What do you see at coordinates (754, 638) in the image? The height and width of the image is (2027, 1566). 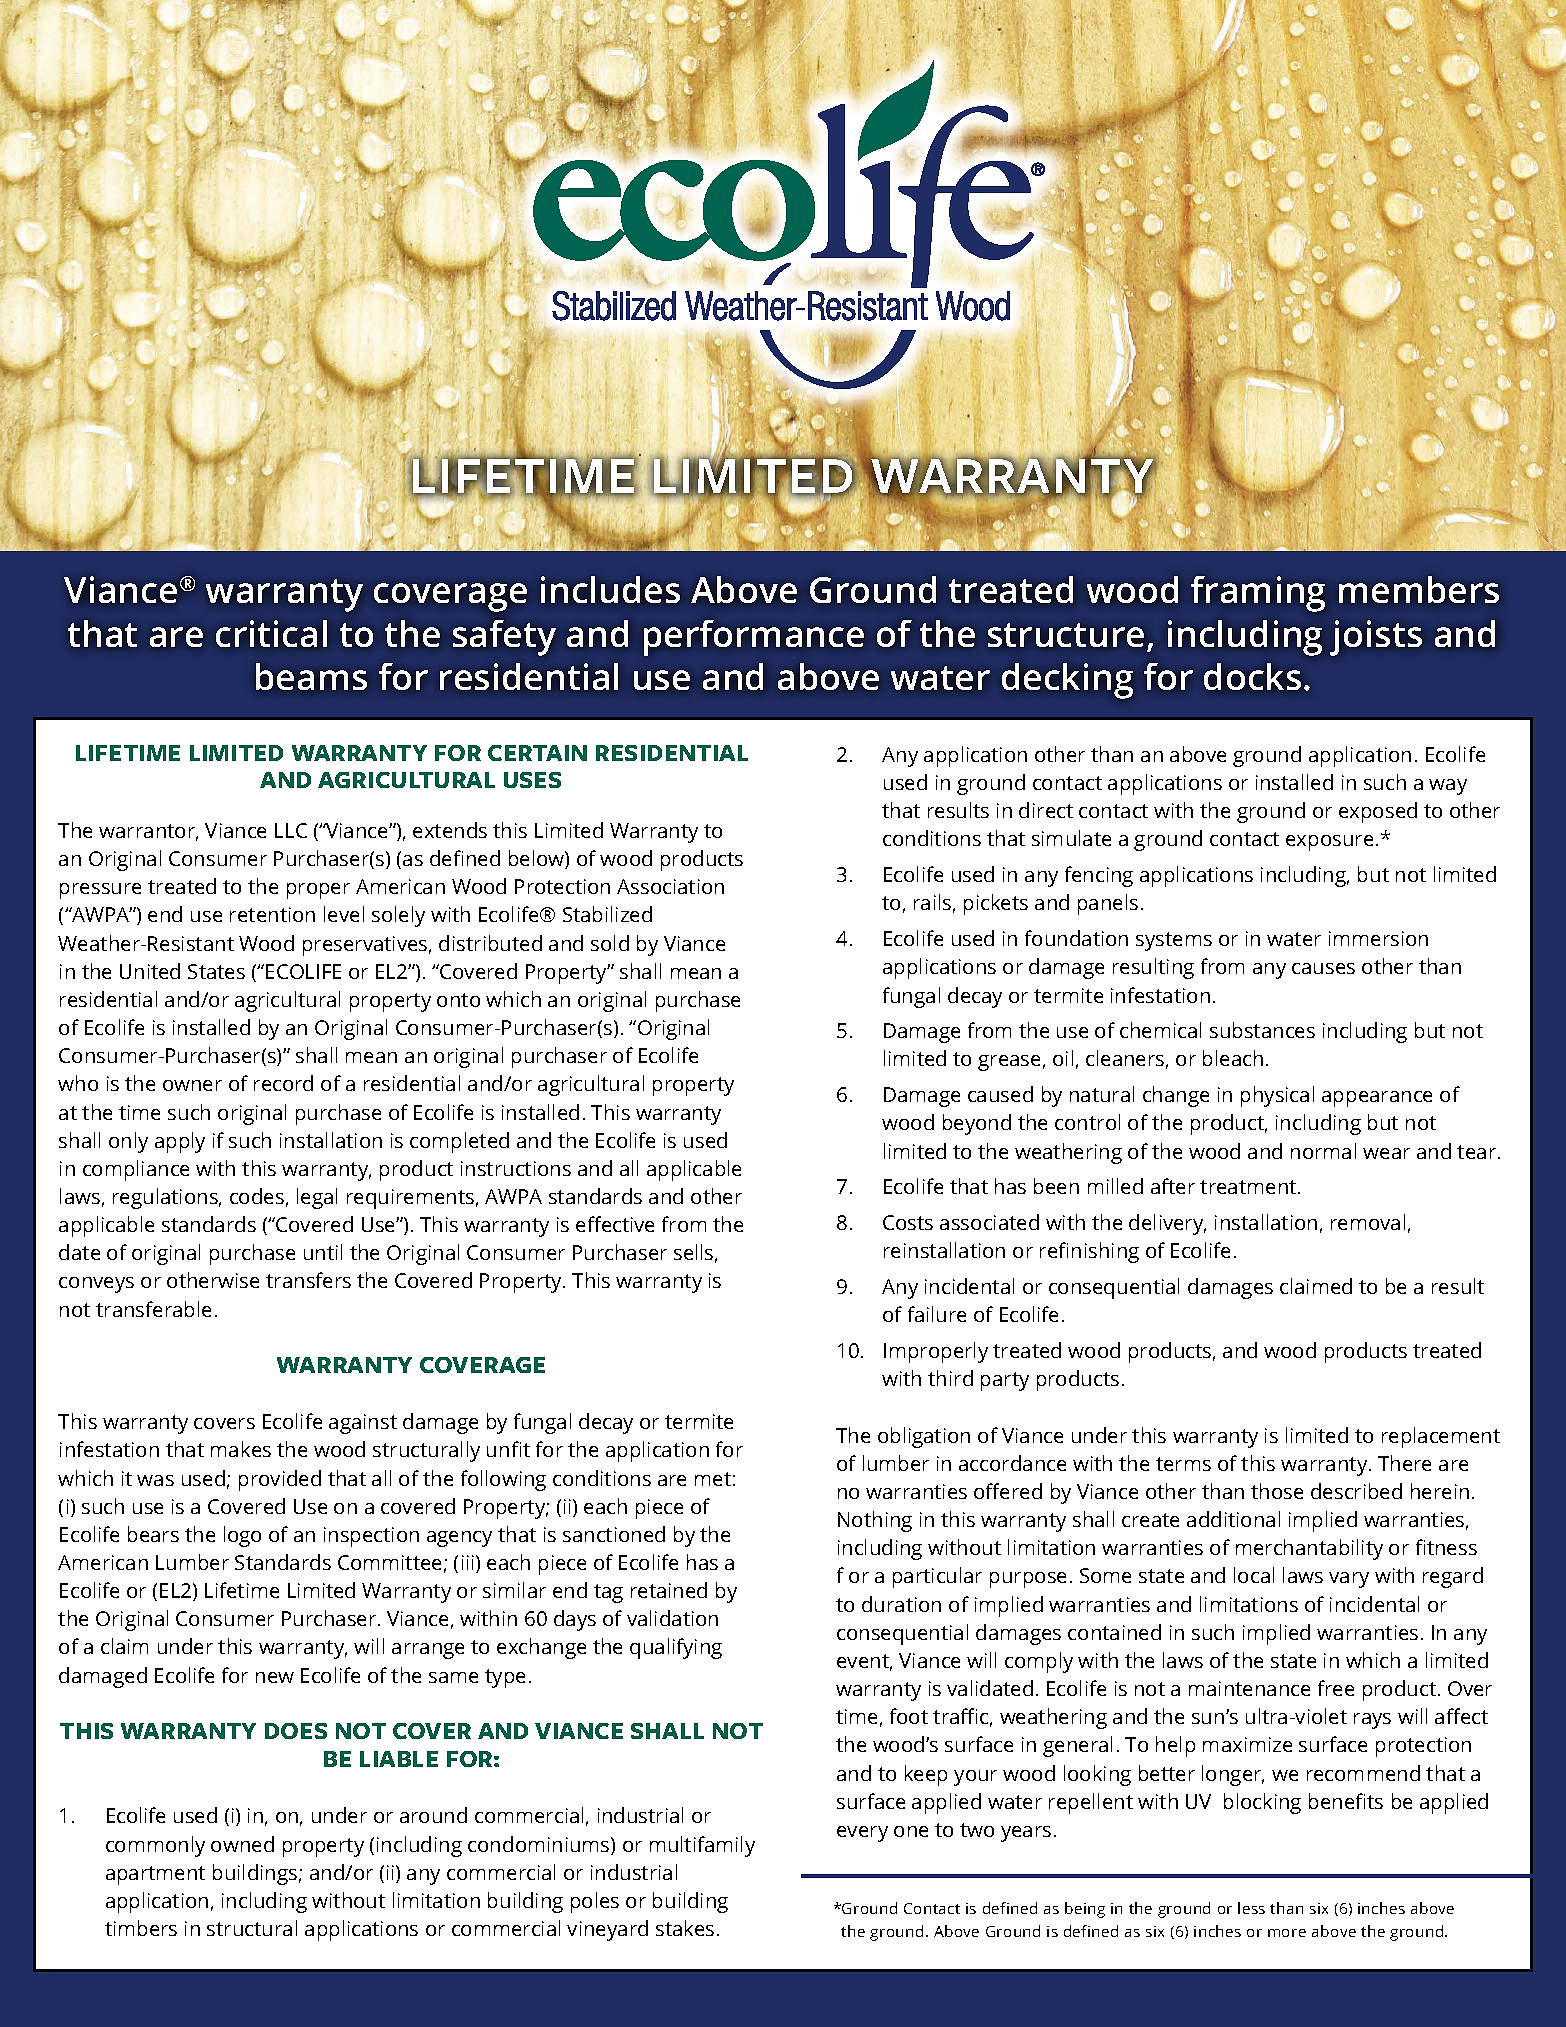 I see `performance` at bounding box center [754, 638].
